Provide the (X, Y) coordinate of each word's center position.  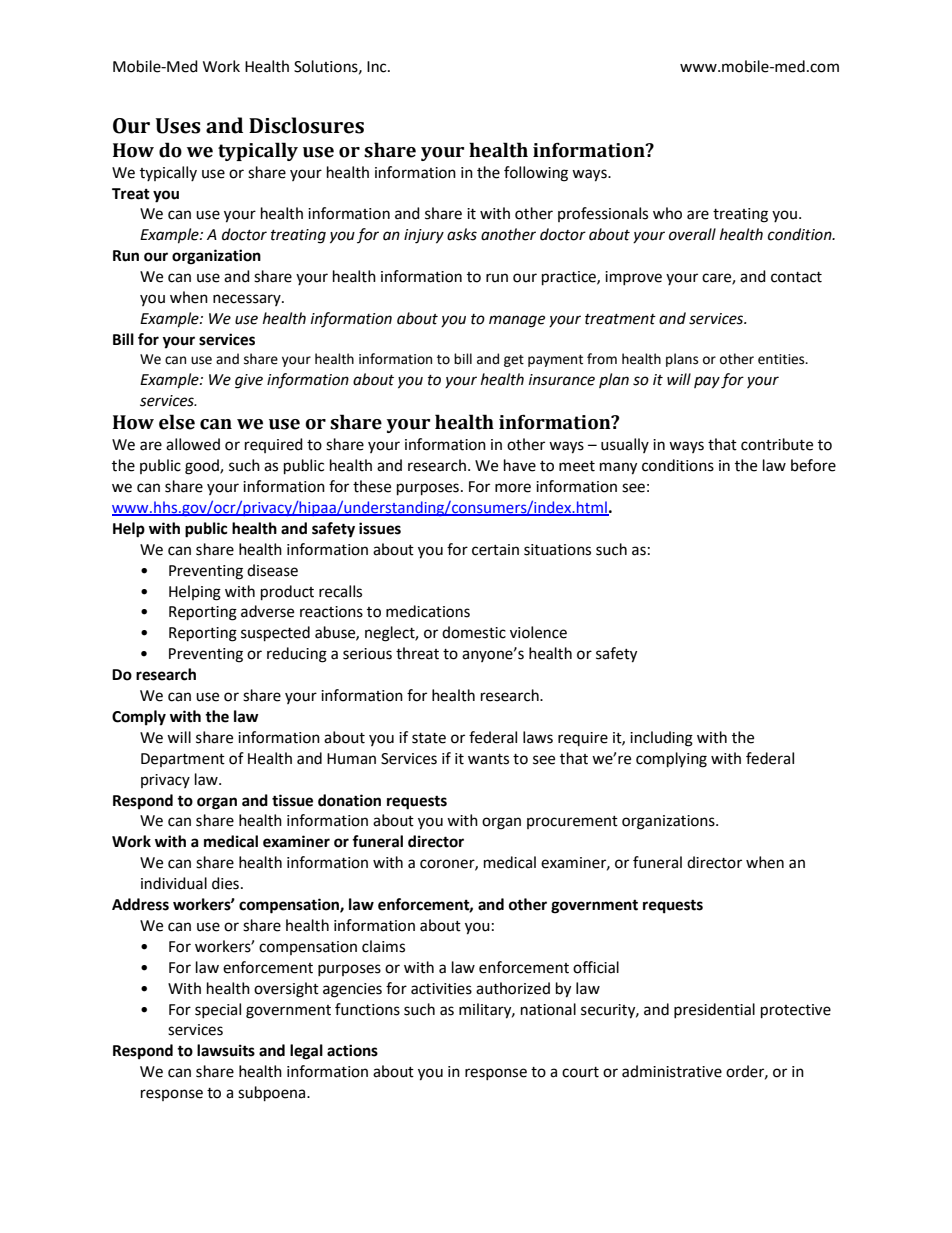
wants (488, 759)
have (520, 465)
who (667, 213)
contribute (777, 444)
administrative (672, 1071)
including (661, 739)
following (536, 174)
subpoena (273, 1094)
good (203, 467)
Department (183, 760)
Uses (178, 126)
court (580, 1072)
